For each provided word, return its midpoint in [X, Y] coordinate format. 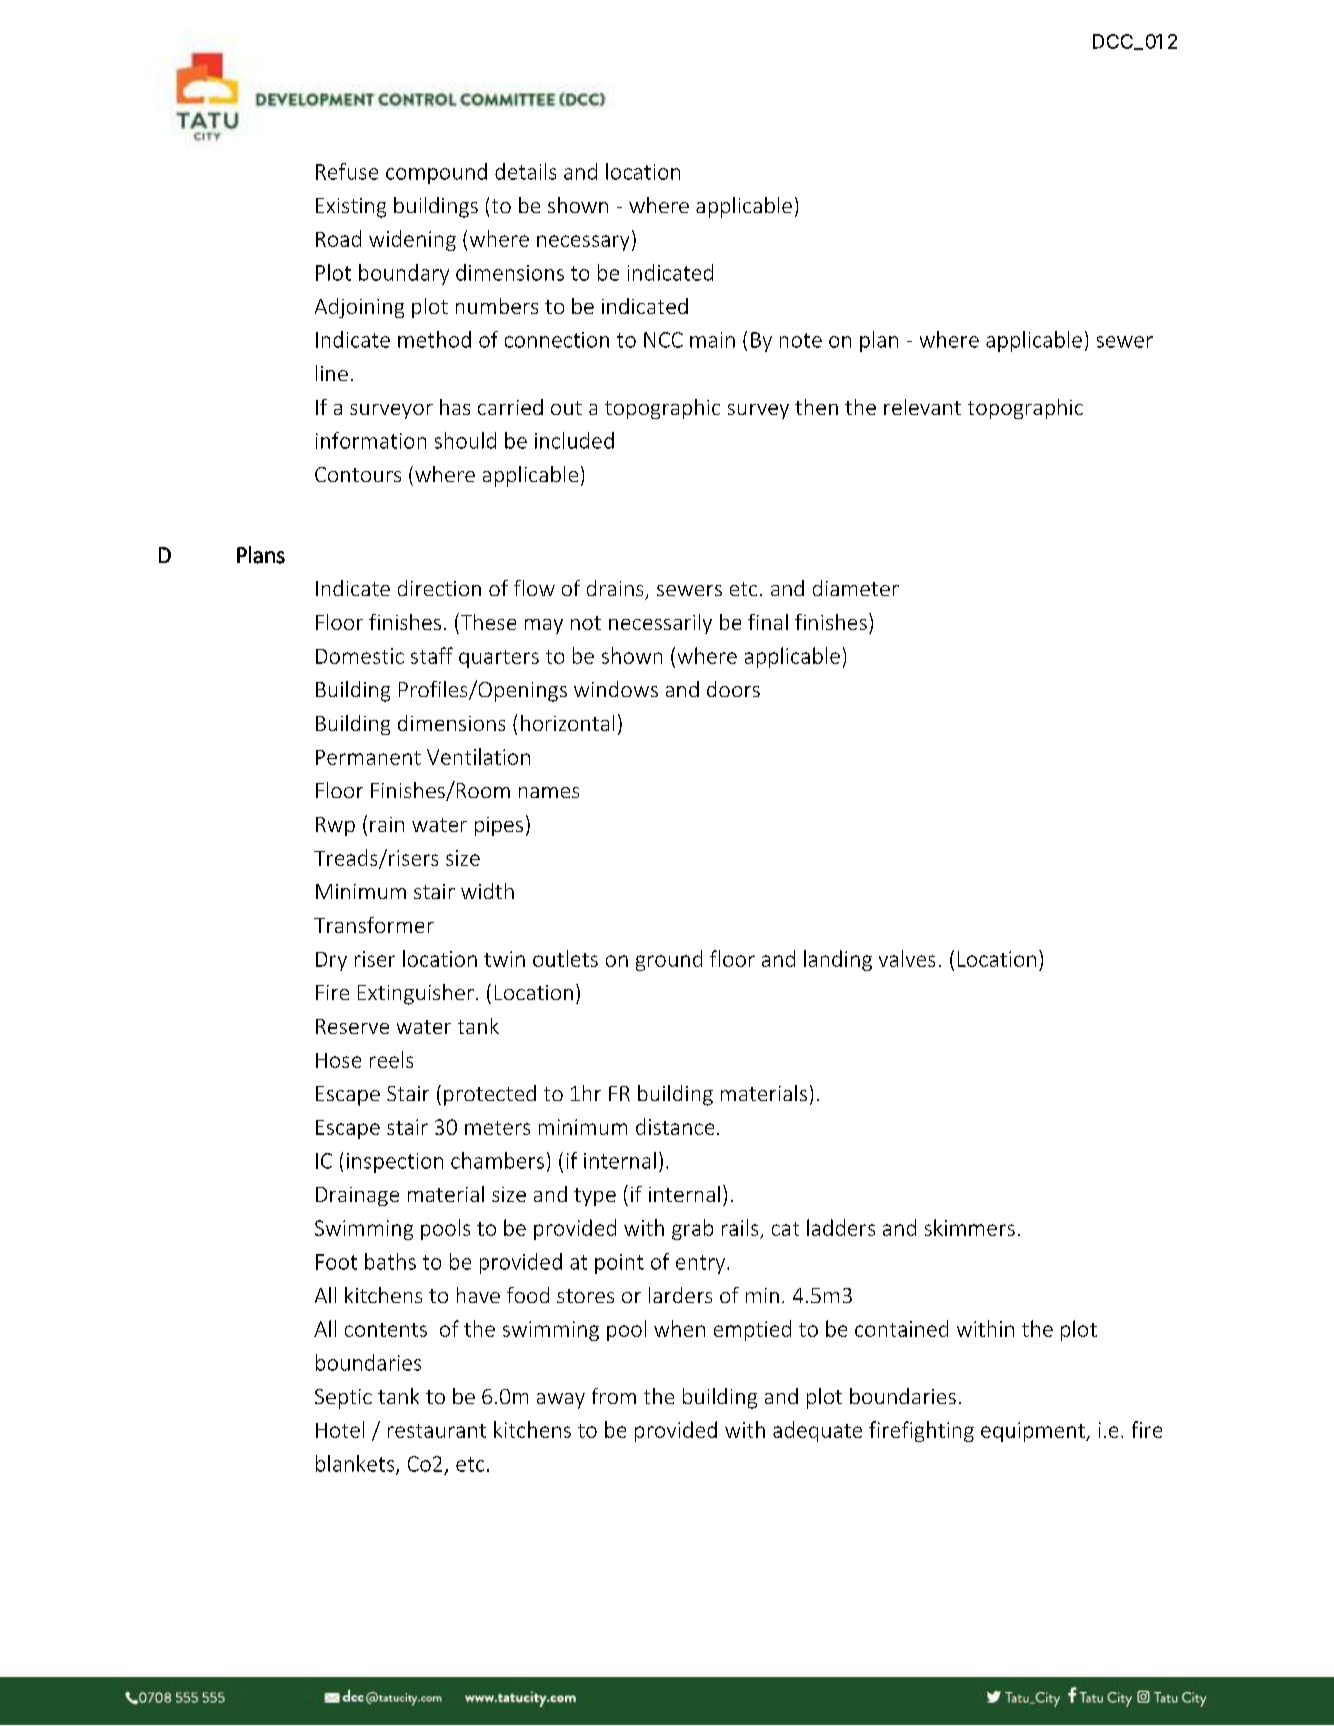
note [801, 340]
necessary [583, 243]
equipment [1034, 1432]
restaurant [437, 1431]
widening [412, 240]
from [614, 1396]
